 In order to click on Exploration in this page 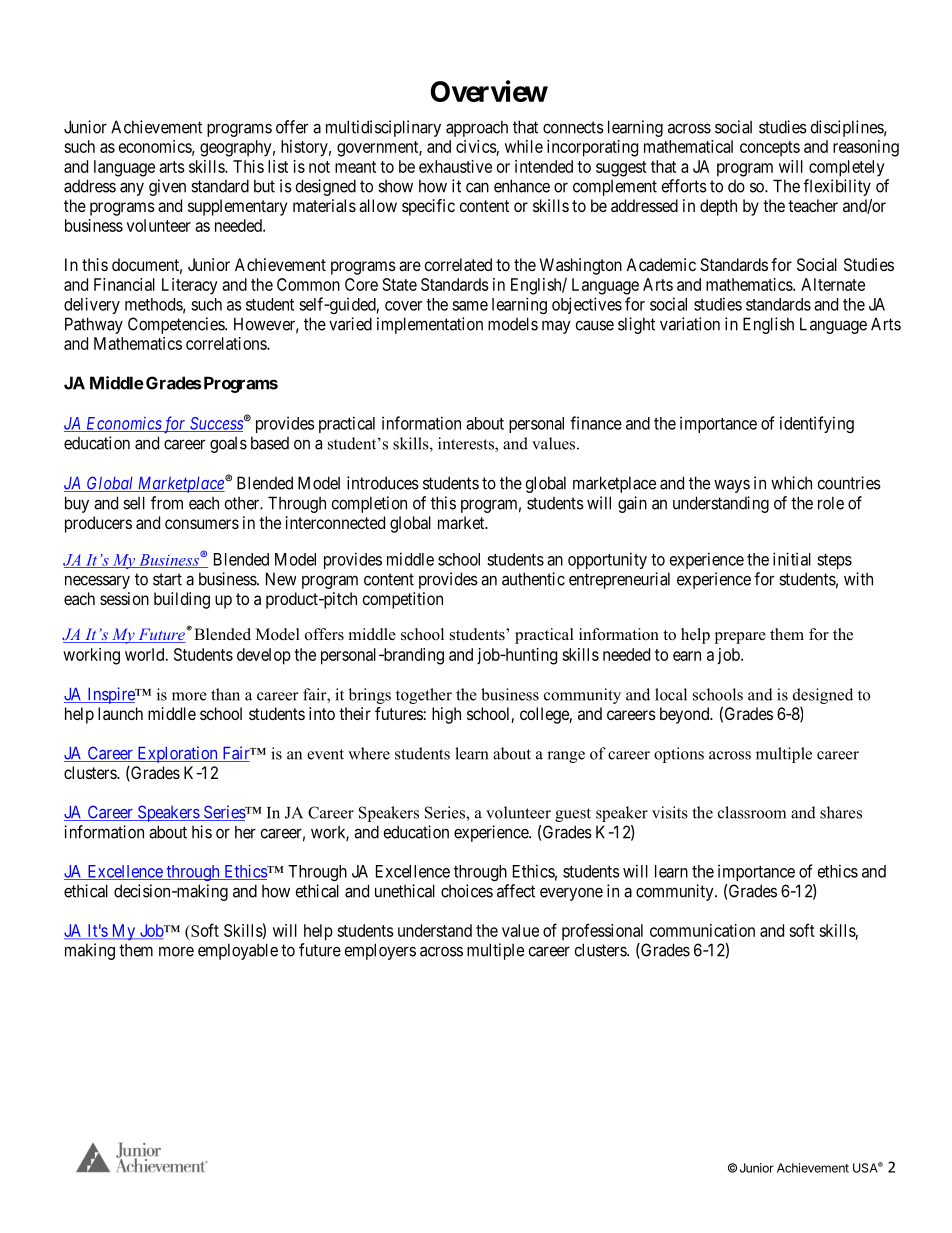, I will do `click(177, 754)`.
